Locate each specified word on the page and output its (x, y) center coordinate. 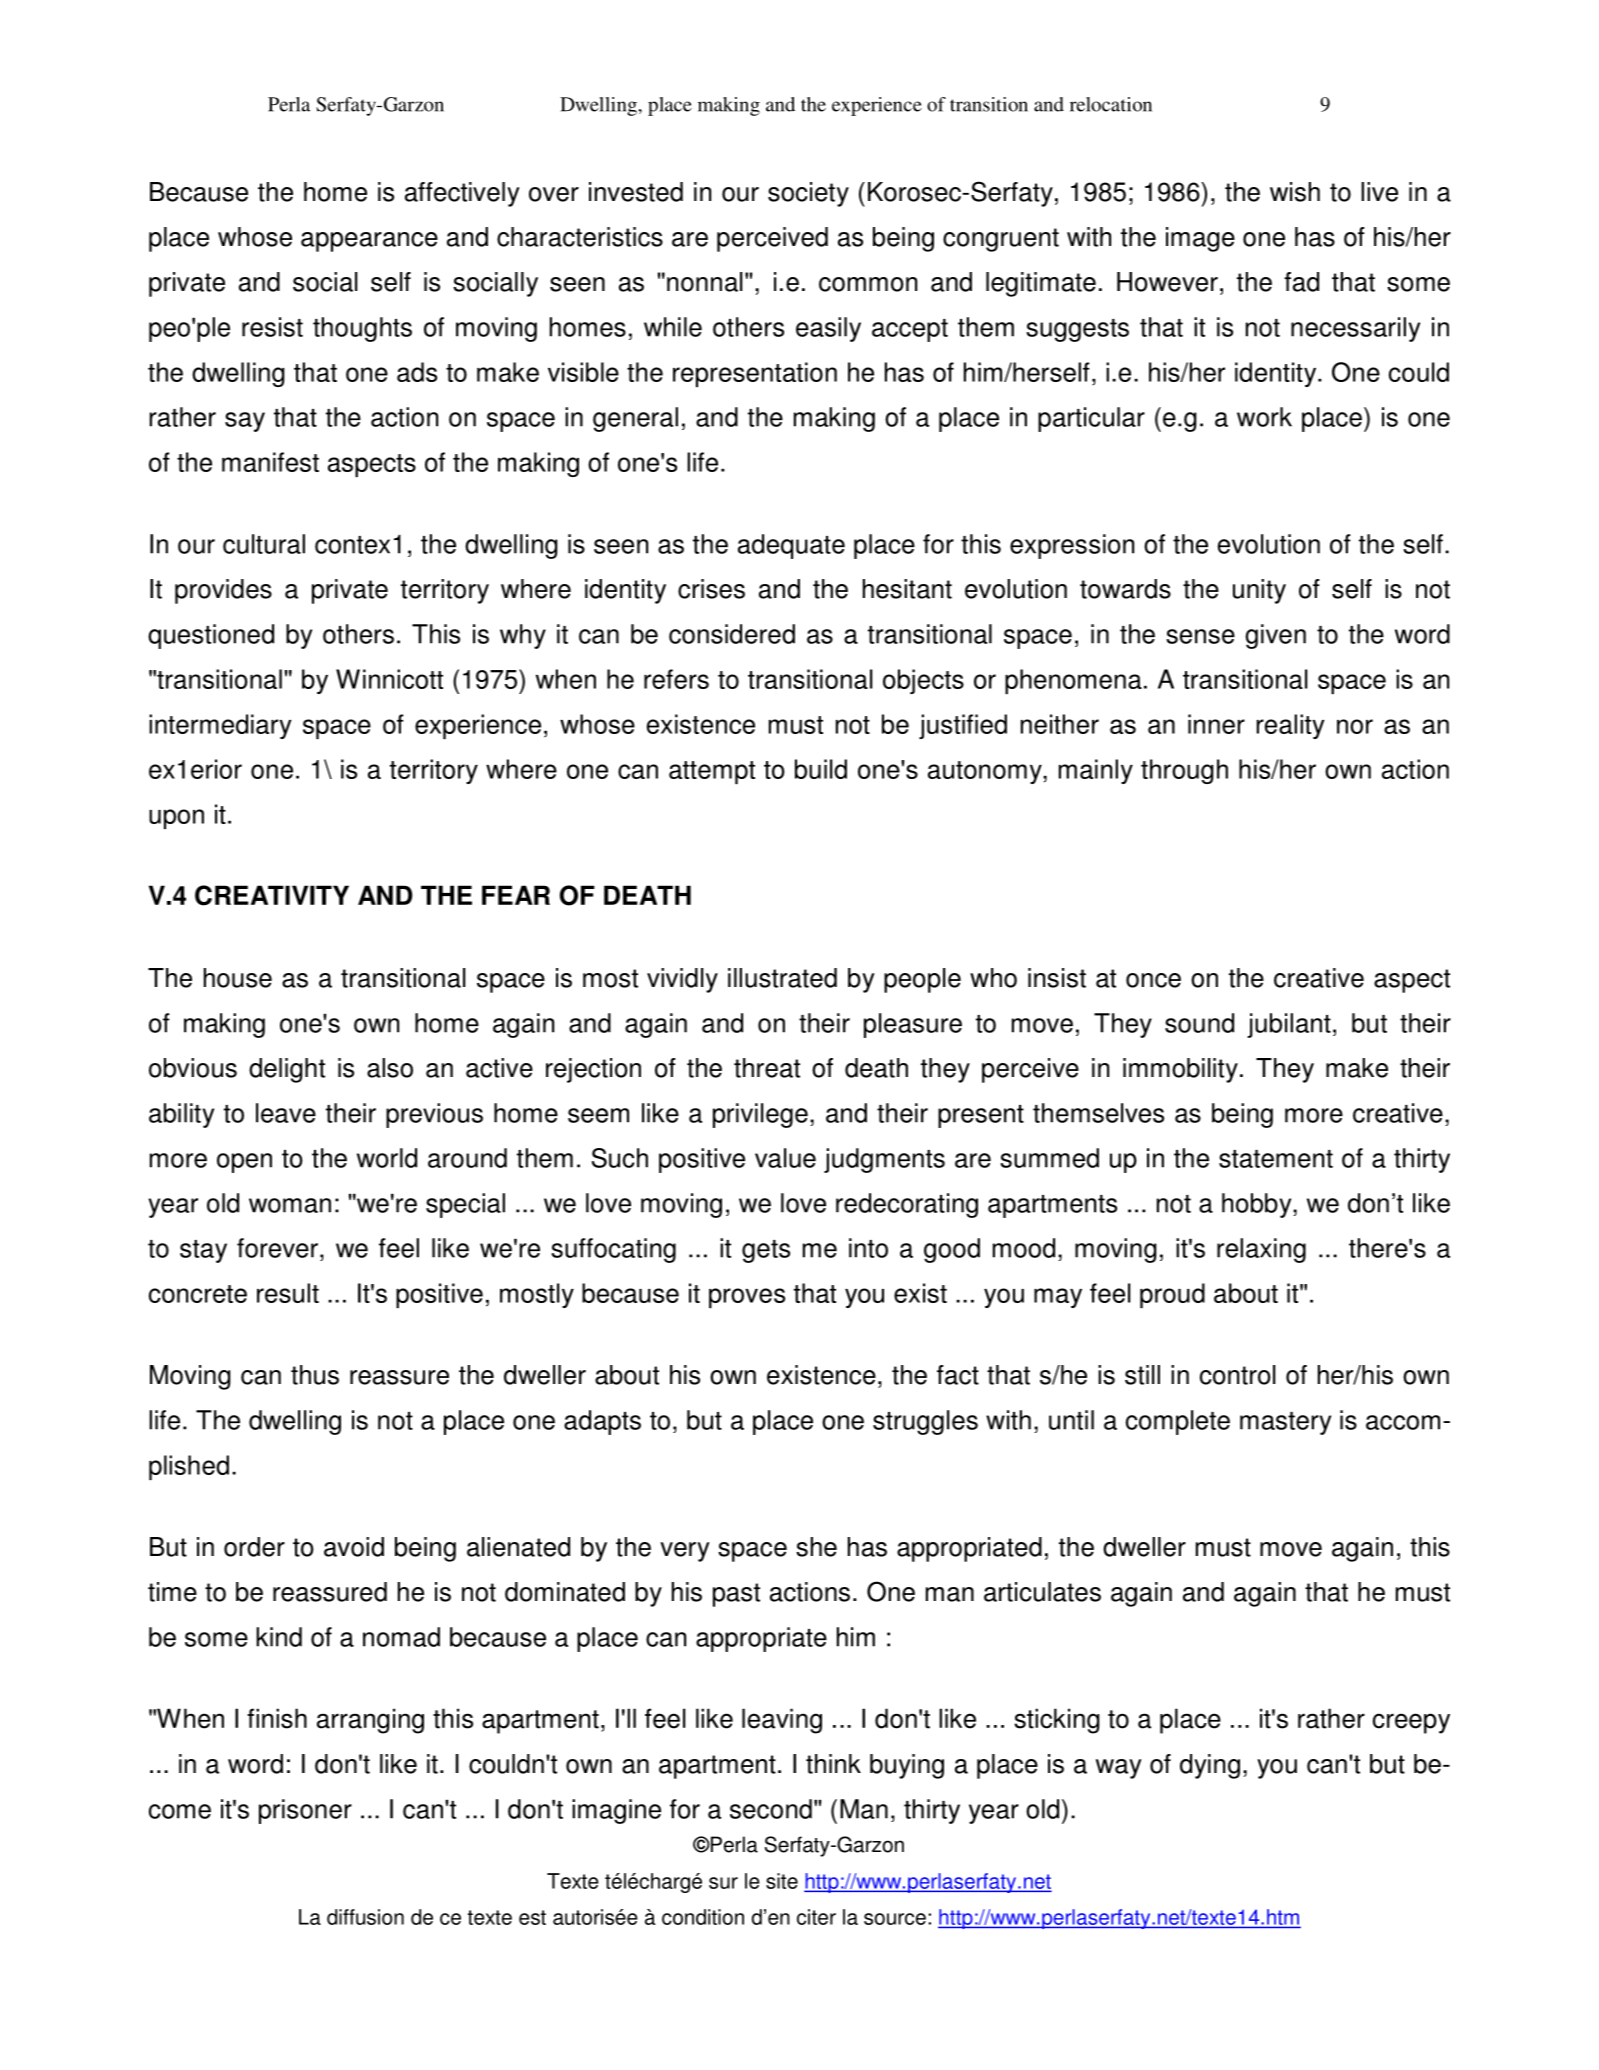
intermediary (220, 726)
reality (1290, 726)
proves (747, 1298)
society (808, 194)
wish (1295, 192)
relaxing (1261, 1250)
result (288, 1293)
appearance (369, 242)
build (821, 769)
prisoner (305, 1811)
